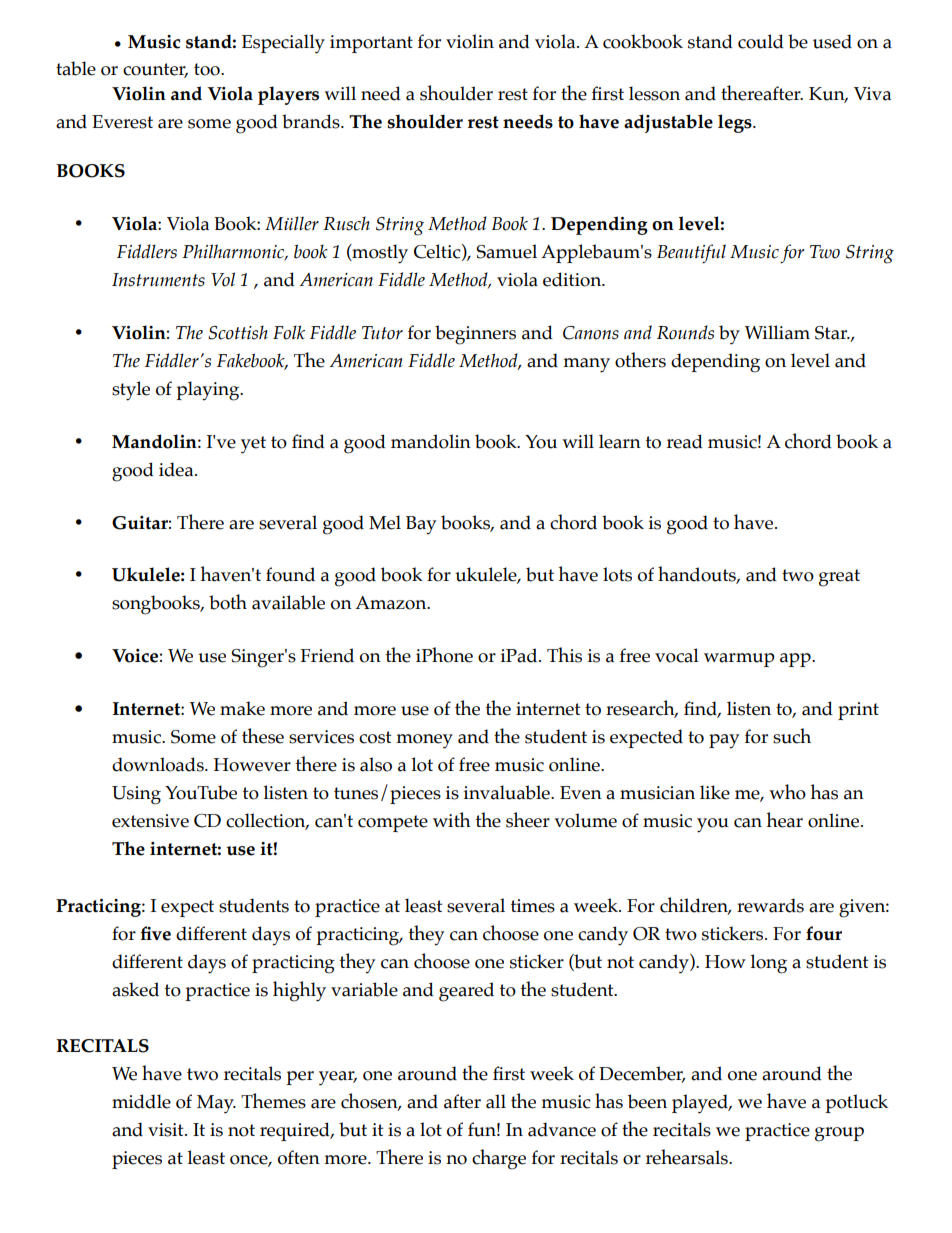  Describe the element at coordinates (216, 1104) in the document. I see `May` at that location.
